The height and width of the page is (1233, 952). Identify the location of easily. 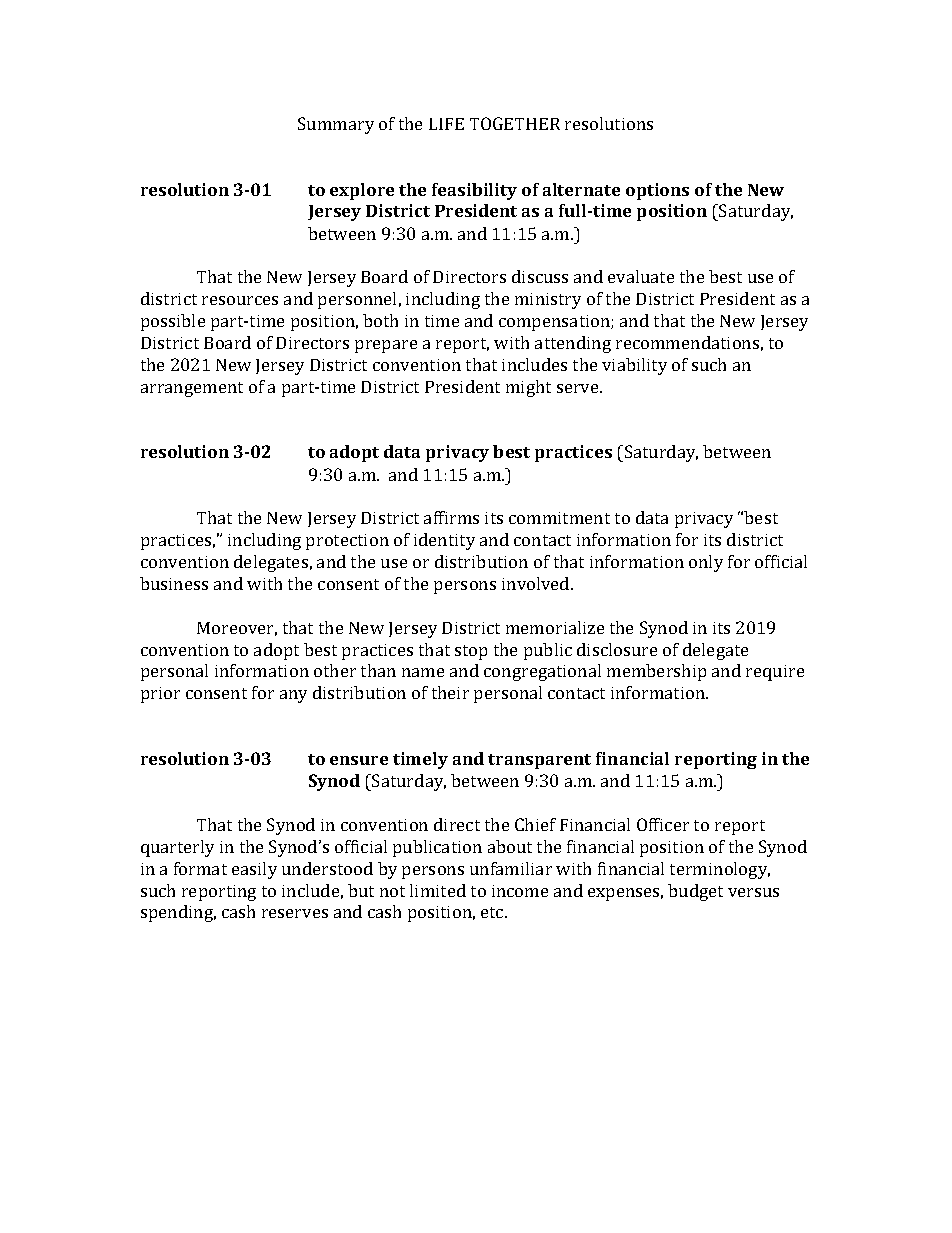
(254, 870).
